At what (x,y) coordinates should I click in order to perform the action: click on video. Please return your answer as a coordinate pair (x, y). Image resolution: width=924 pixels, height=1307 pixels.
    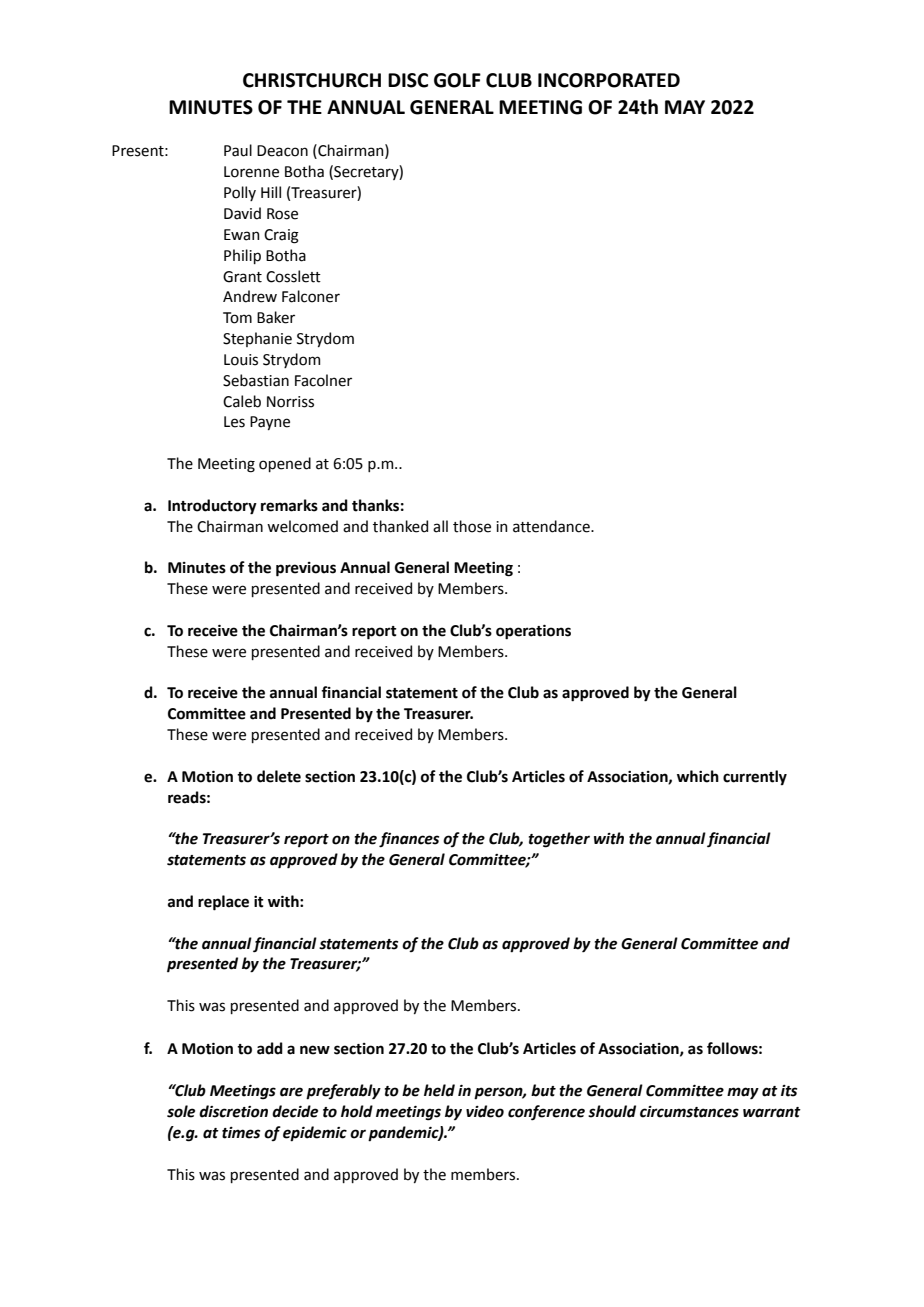
    Looking at the image, I should click on (485, 1111).
